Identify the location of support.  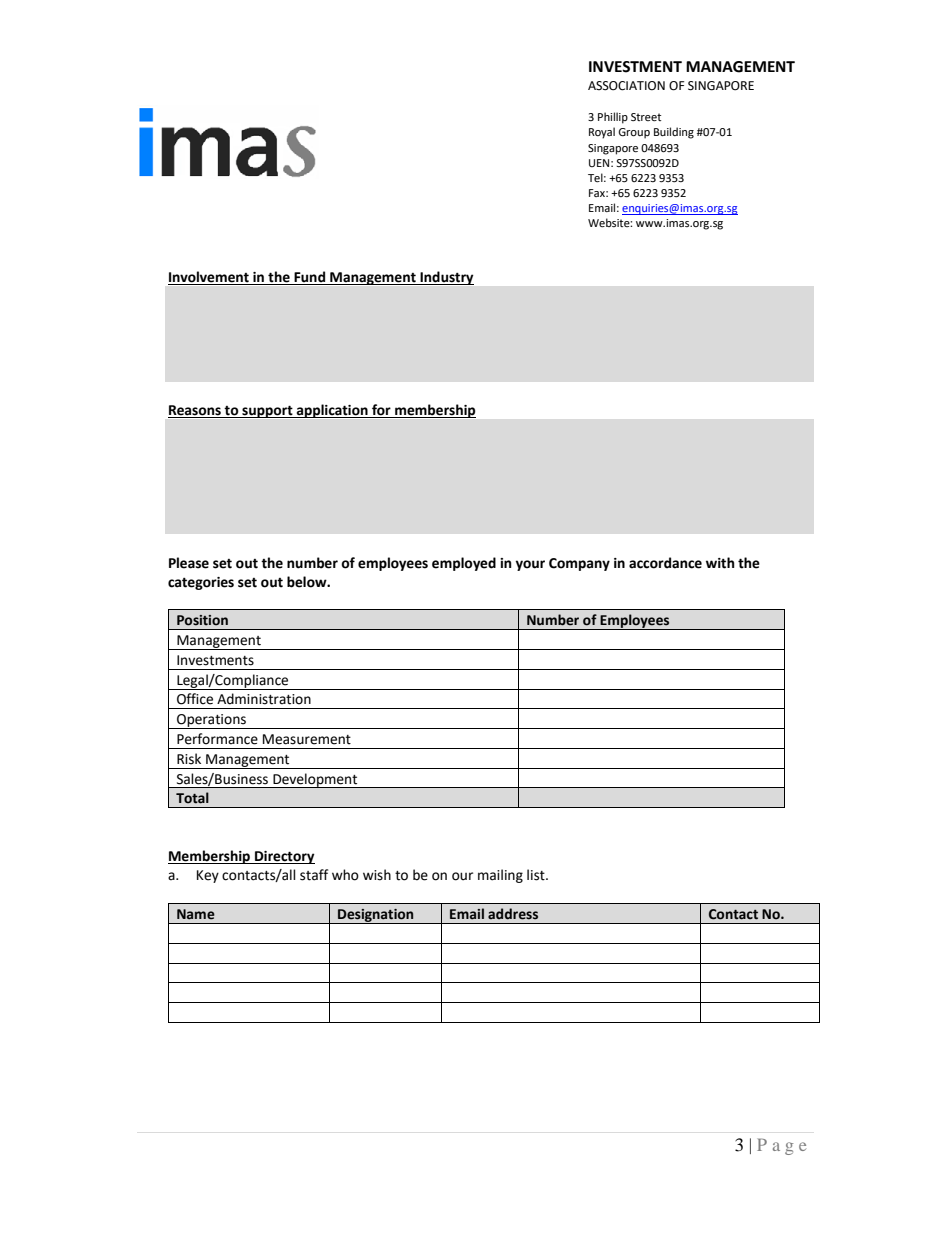
(267, 412).
